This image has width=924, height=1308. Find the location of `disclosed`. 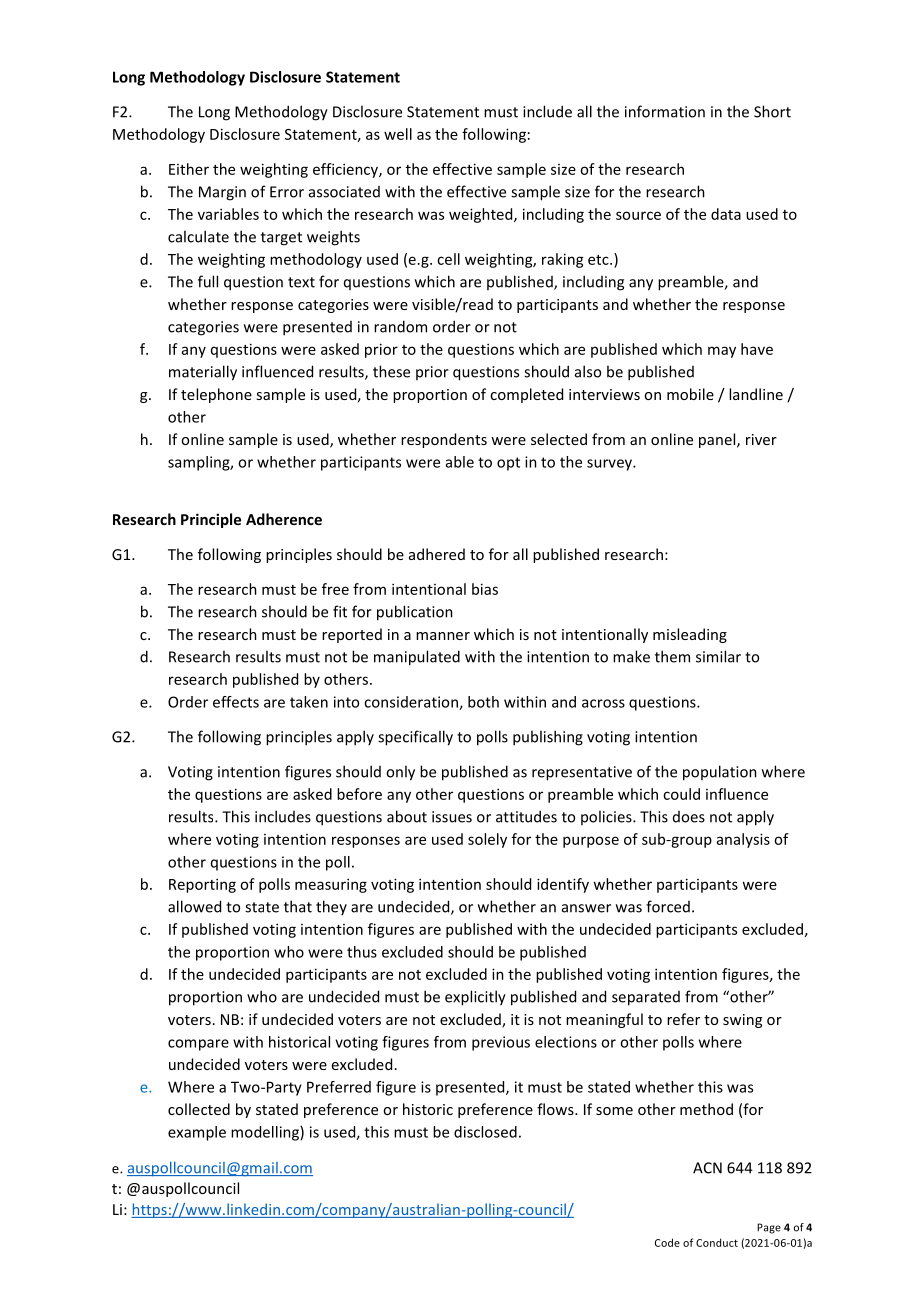

disclosed is located at coordinates (485, 1132).
